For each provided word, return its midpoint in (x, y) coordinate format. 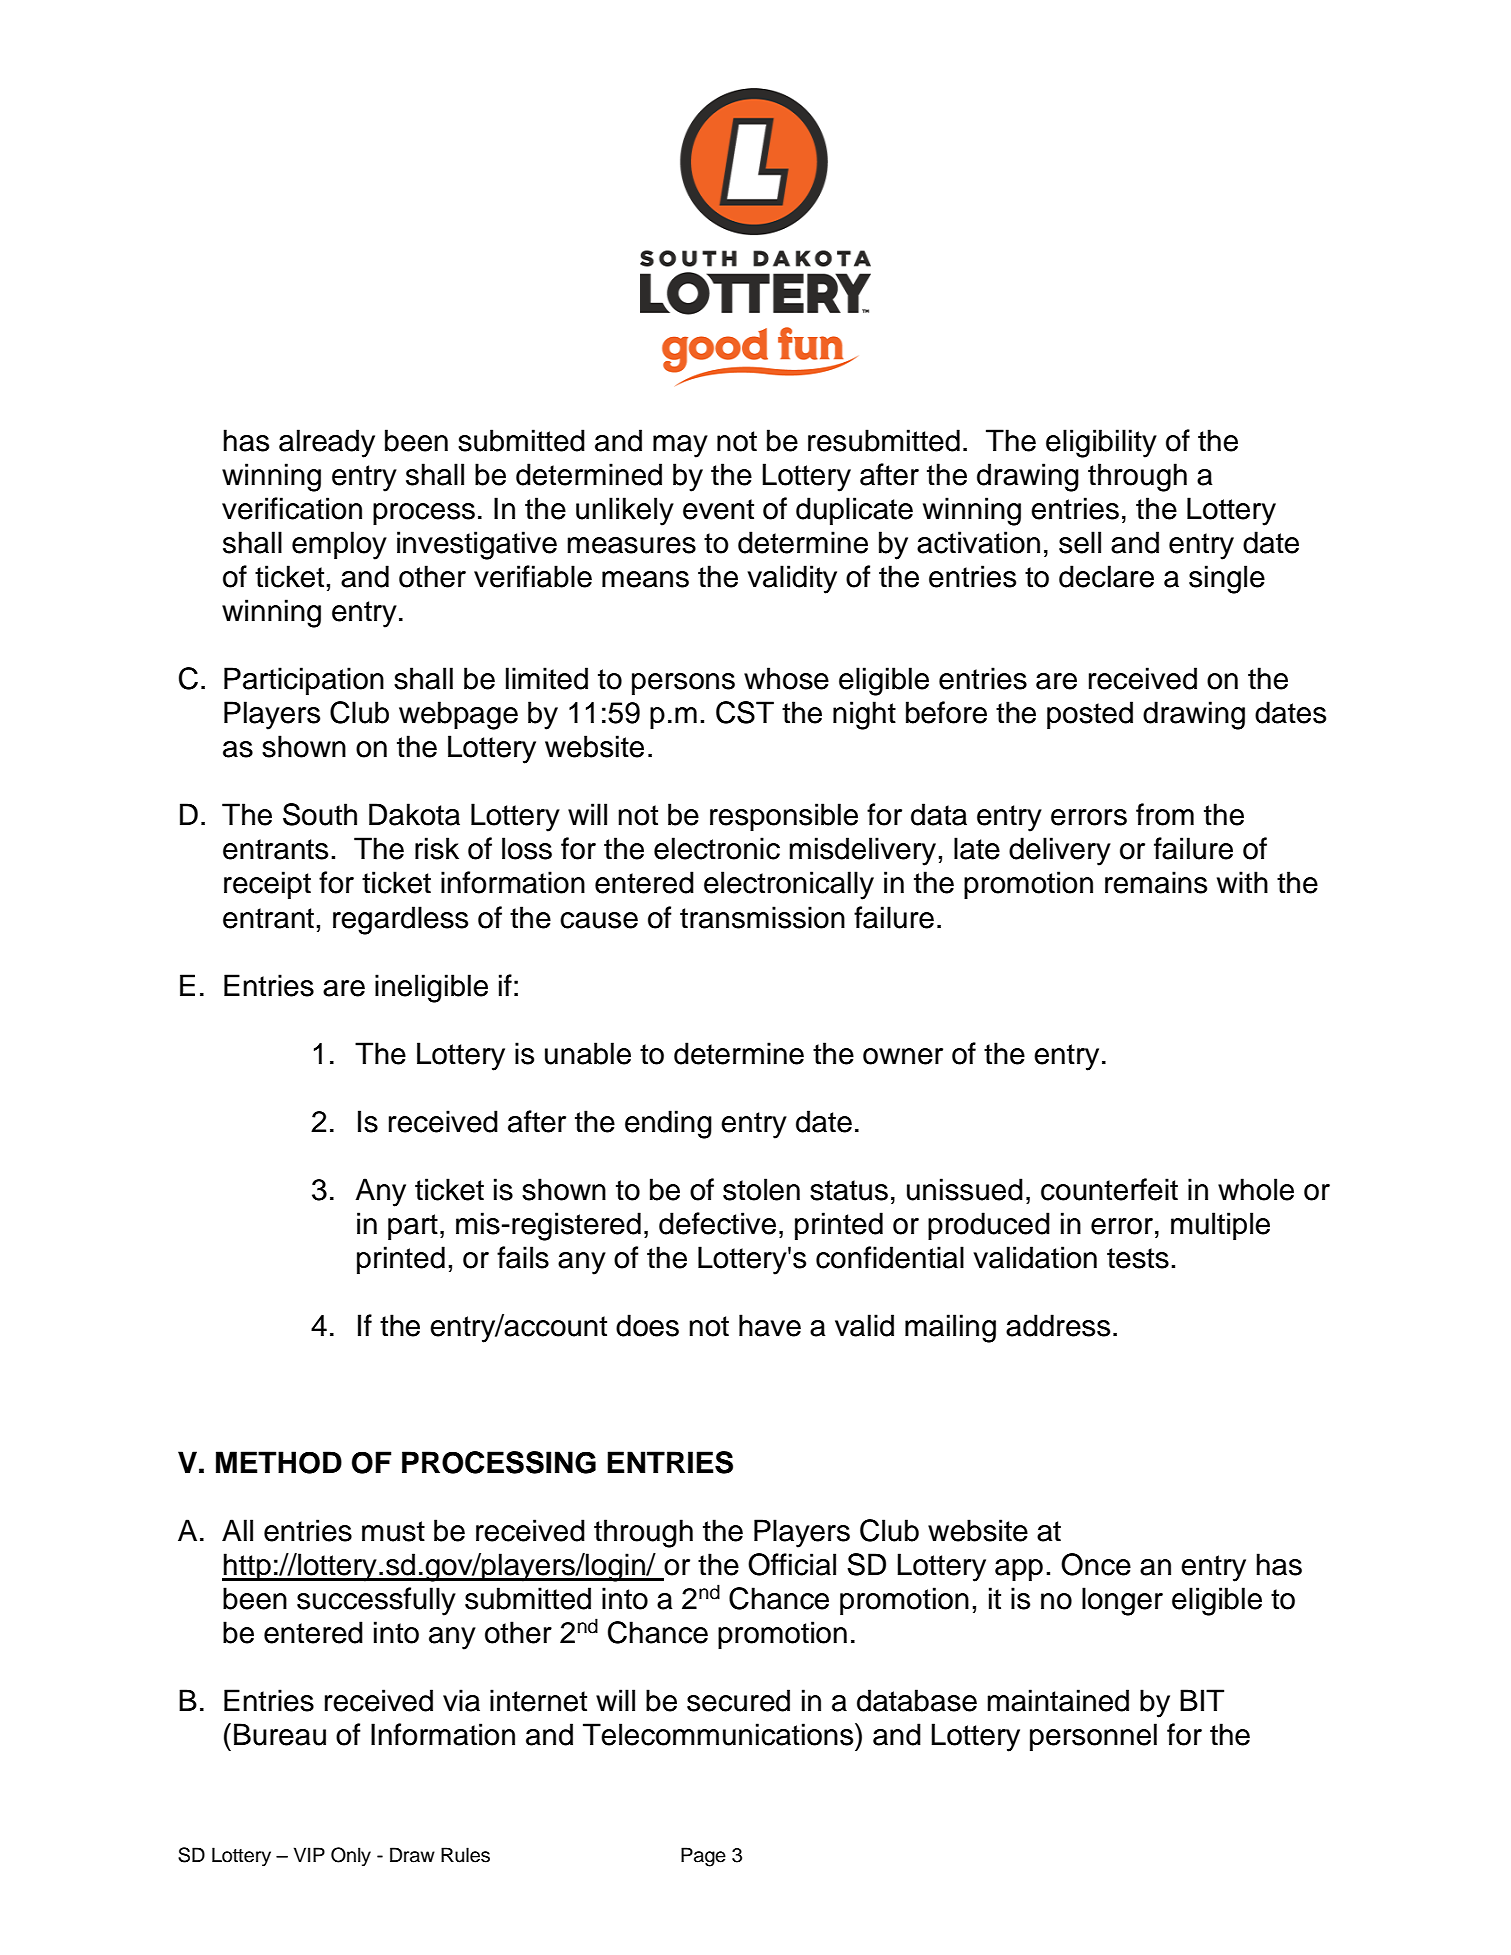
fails (523, 1257)
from (1165, 814)
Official (792, 1564)
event (718, 509)
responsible (784, 817)
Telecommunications (719, 1734)
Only (351, 1856)
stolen (761, 1189)
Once (1096, 1564)
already (327, 443)
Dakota (414, 814)
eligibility (1101, 443)
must (393, 1531)
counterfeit (1109, 1189)
